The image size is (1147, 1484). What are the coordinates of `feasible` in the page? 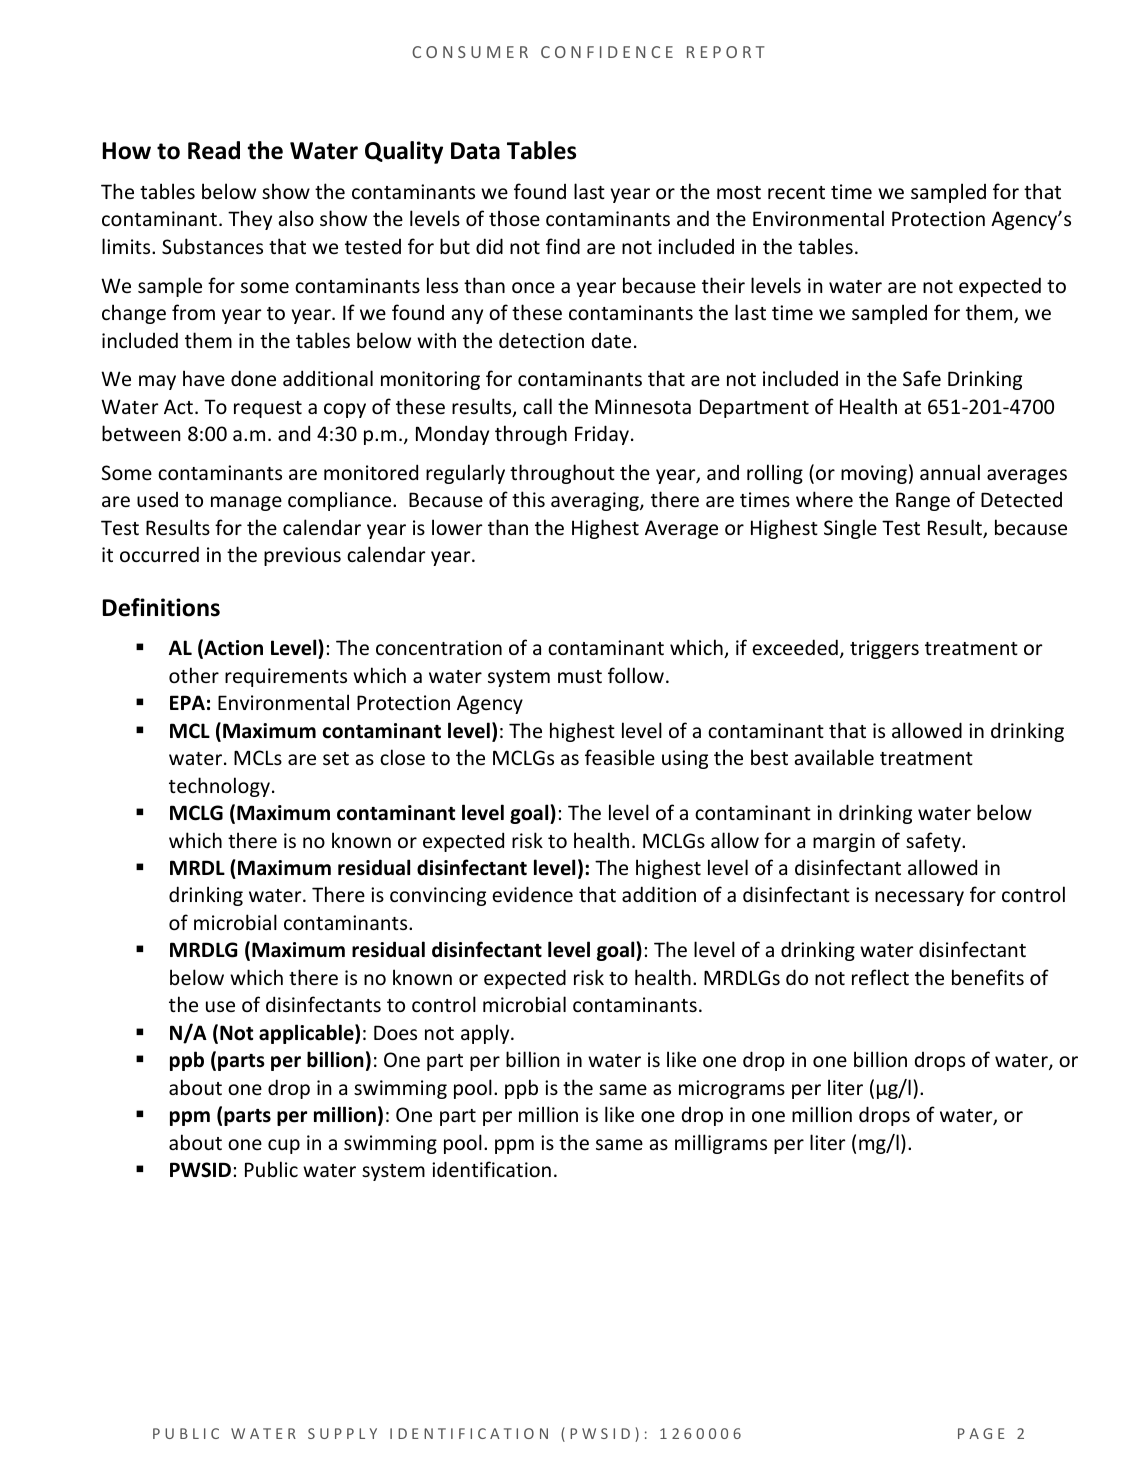 It's located at (620, 757).
